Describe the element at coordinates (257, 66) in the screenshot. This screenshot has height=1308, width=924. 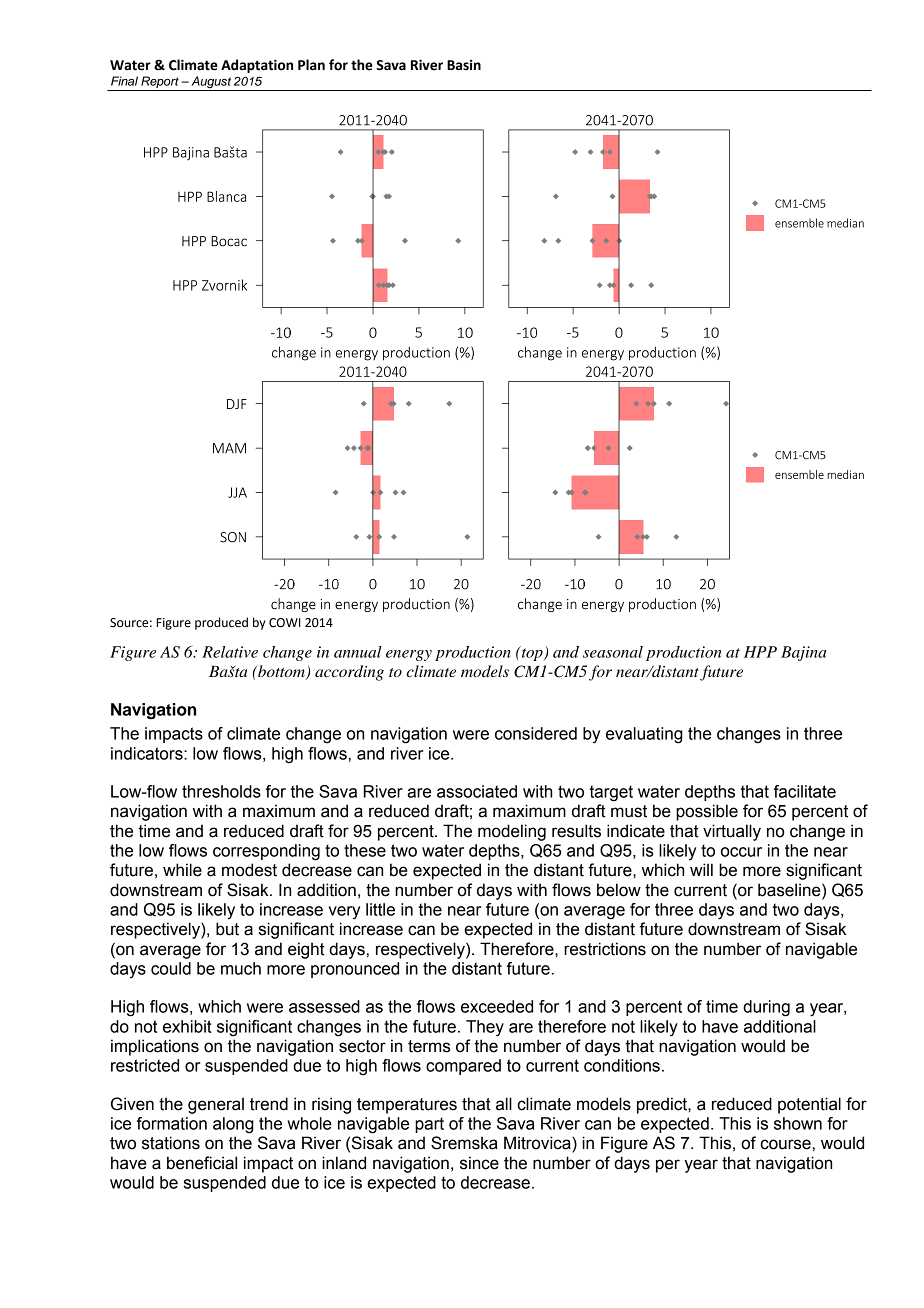
I see `Adaptation` at that location.
